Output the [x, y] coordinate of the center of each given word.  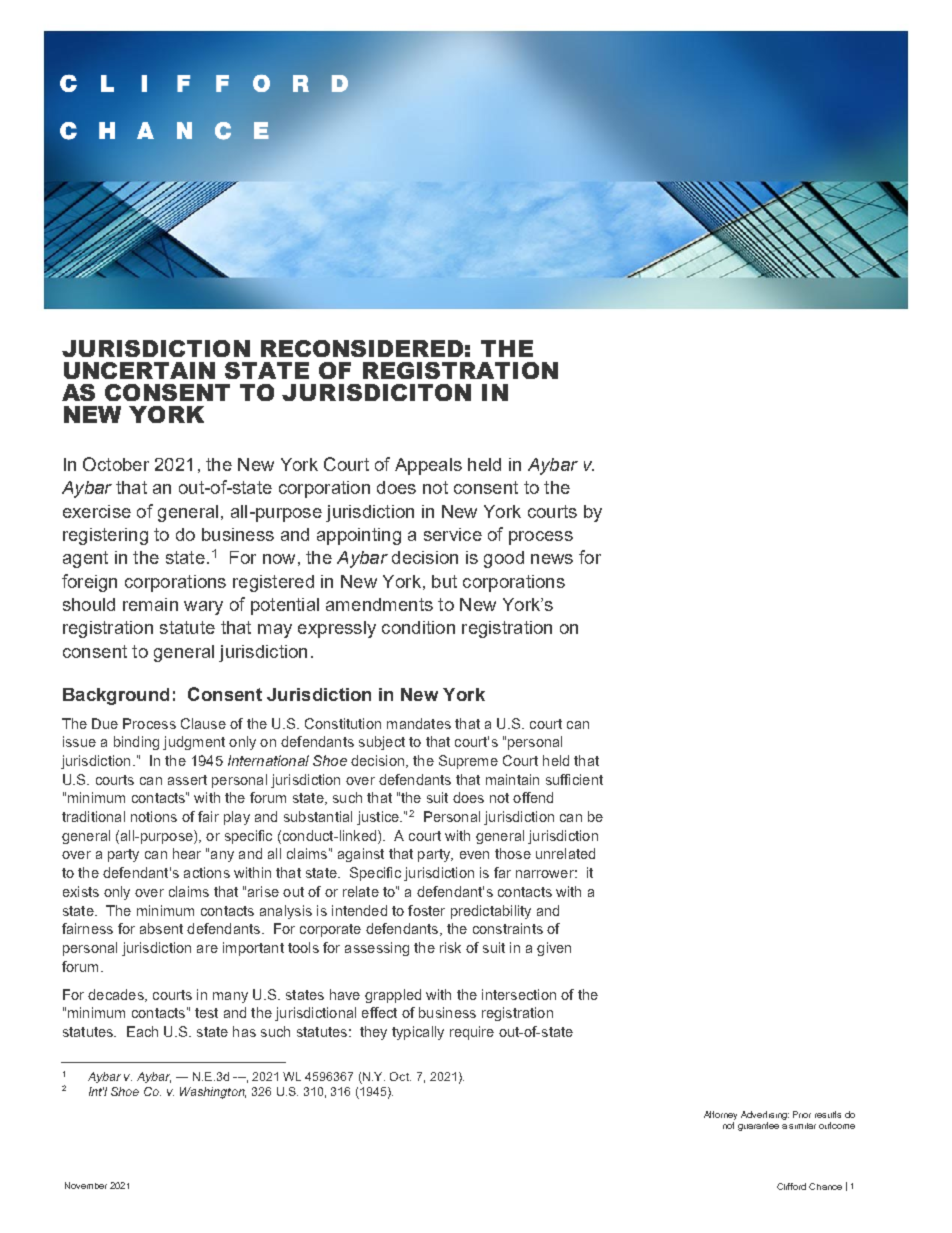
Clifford [791, 1186]
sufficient [574, 779]
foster [426, 910]
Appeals [428, 466]
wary [203, 608]
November [86, 1185]
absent [161, 928]
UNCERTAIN [139, 370]
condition [418, 627]
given [554, 949]
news [552, 559]
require [472, 1033]
